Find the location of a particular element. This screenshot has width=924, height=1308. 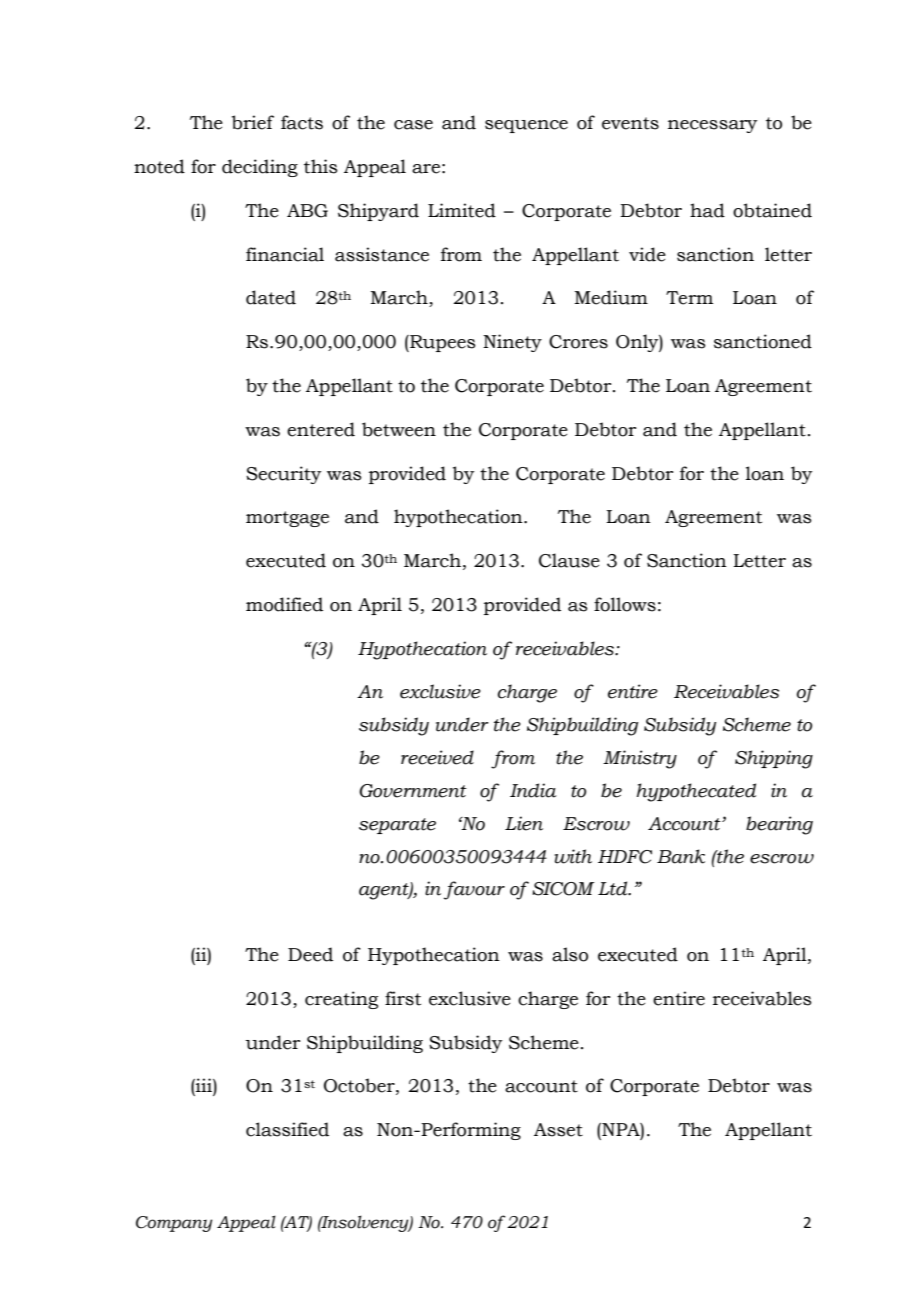

Company is located at coordinates (174, 1224).
